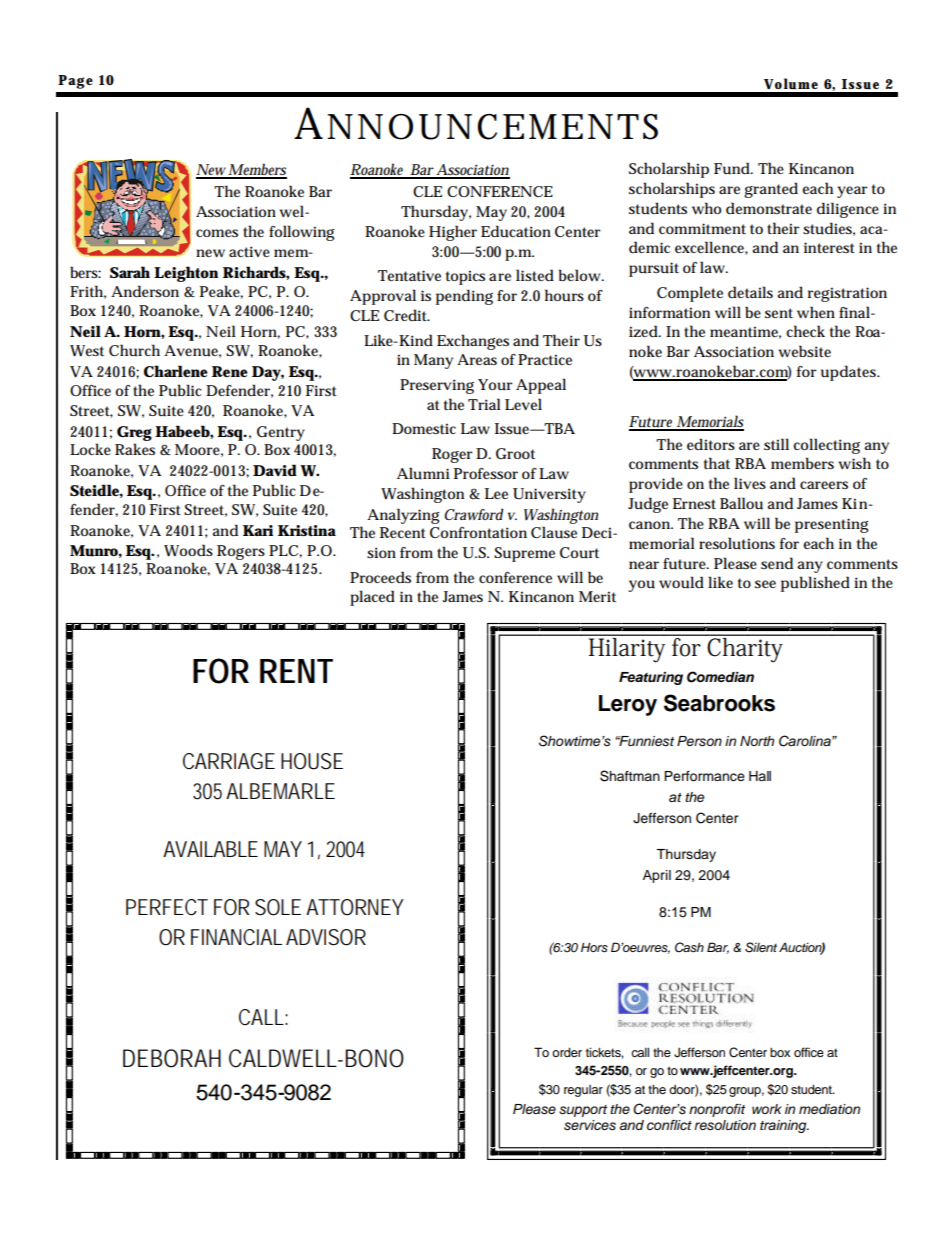 This image has width=952, height=1233. What do you see at coordinates (765, 584) in the image?
I see `see` at bounding box center [765, 584].
